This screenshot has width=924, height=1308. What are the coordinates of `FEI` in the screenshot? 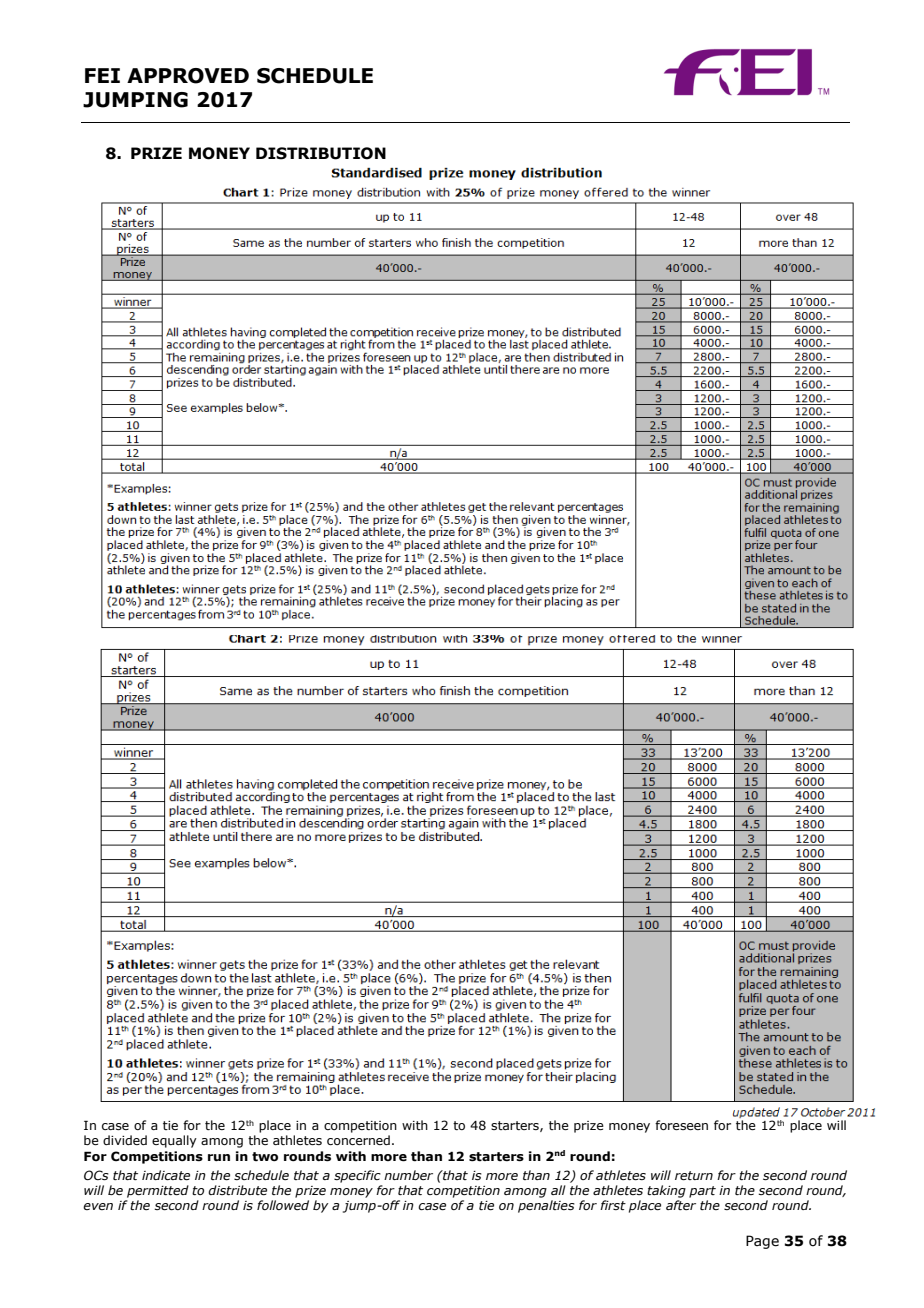 It's located at (102, 75).
